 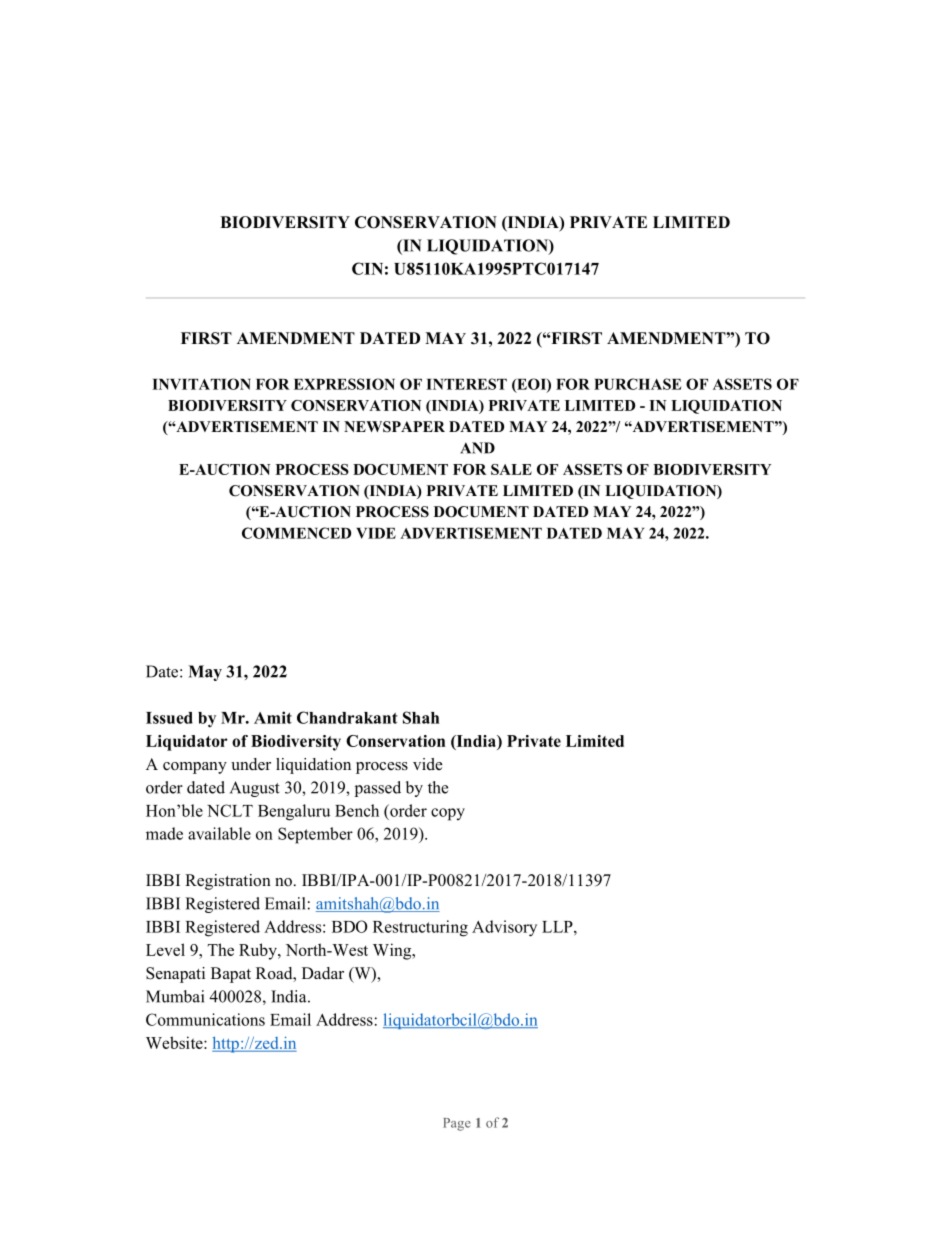 What do you see at coordinates (394, 426) in the screenshot?
I see `NEWSPAPER` at bounding box center [394, 426].
